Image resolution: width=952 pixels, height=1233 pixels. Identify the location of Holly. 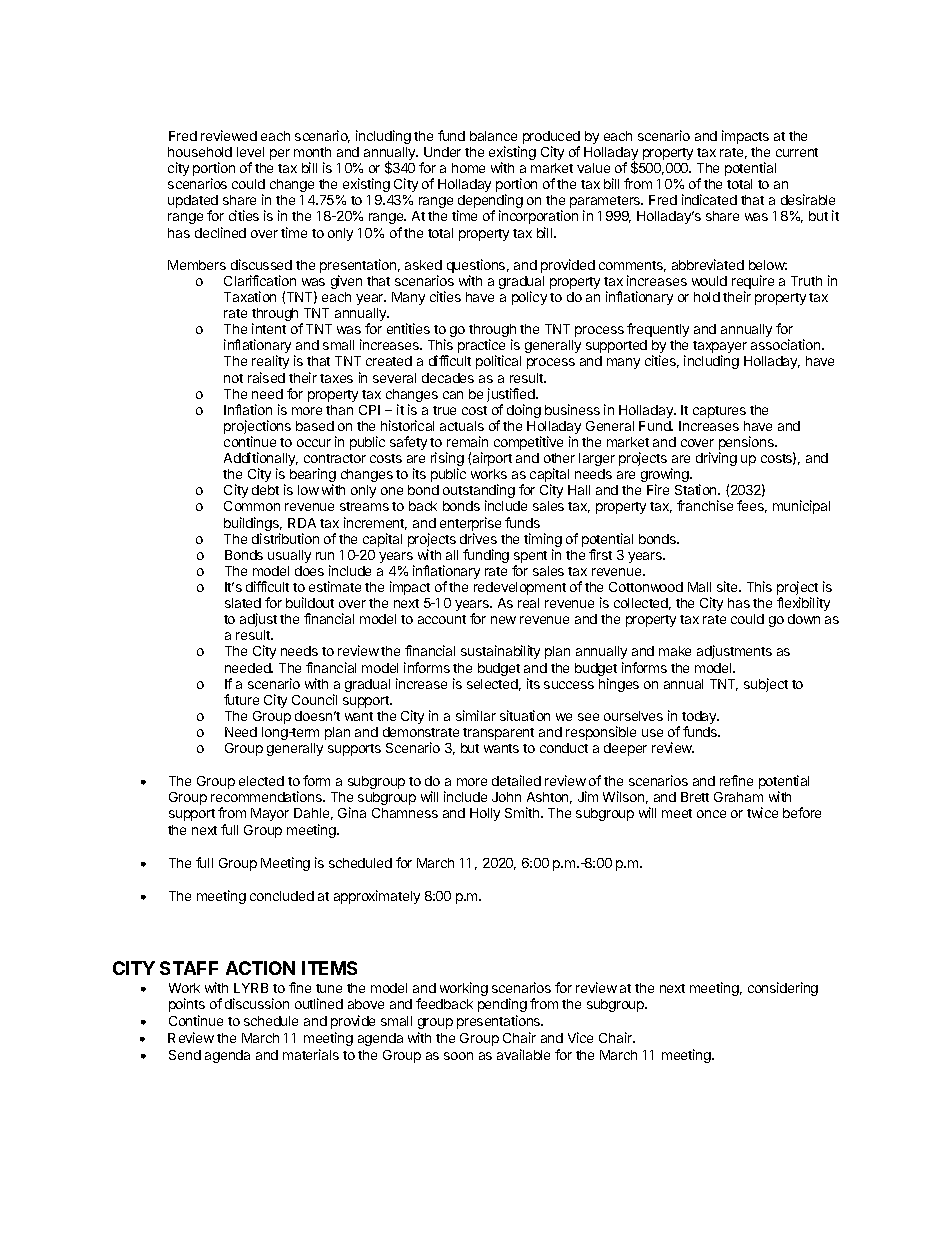
(485, 814).
